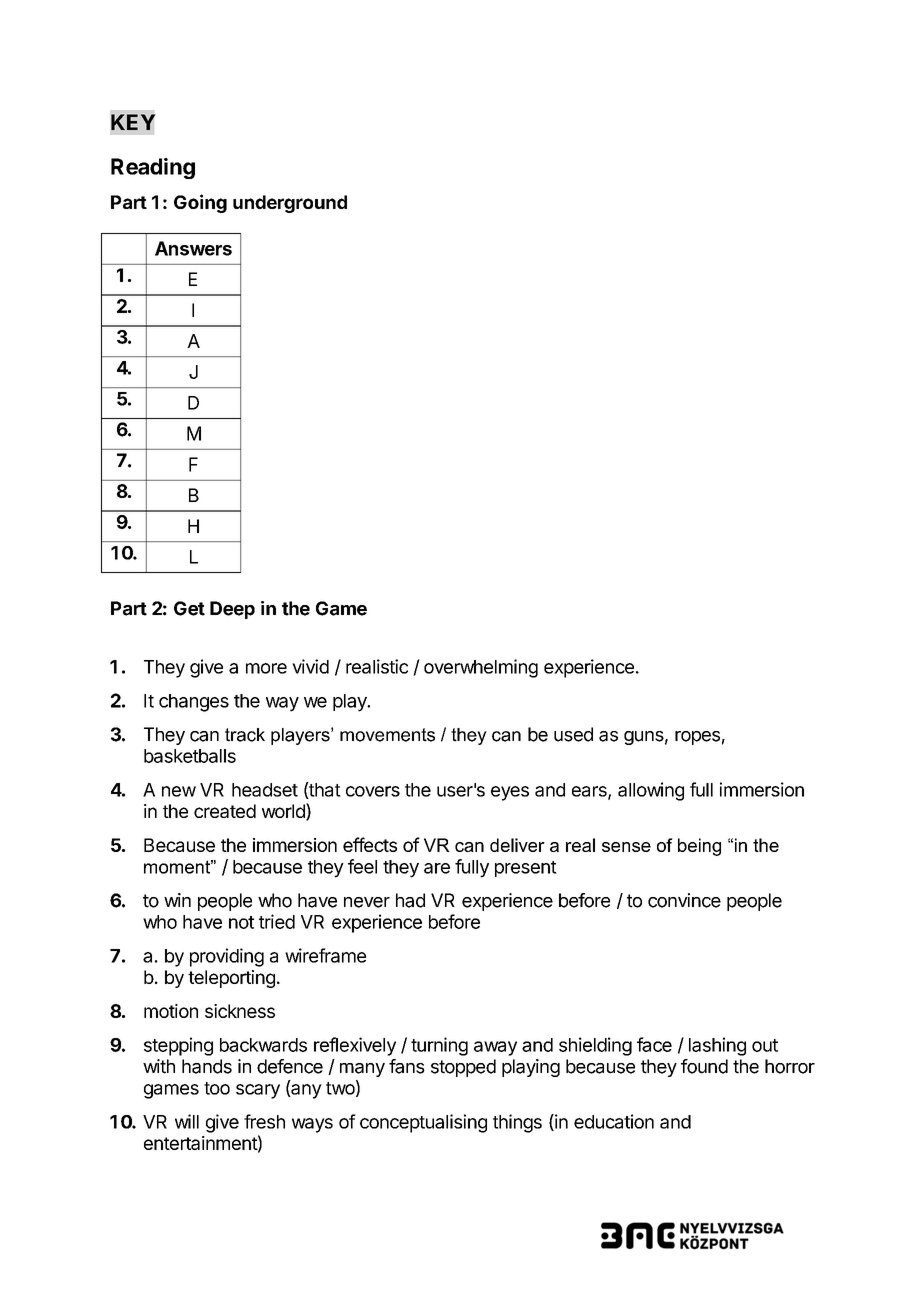 This screenshot has width=924, height=1308. I want to click on overwhelming, so click(481, 668).
